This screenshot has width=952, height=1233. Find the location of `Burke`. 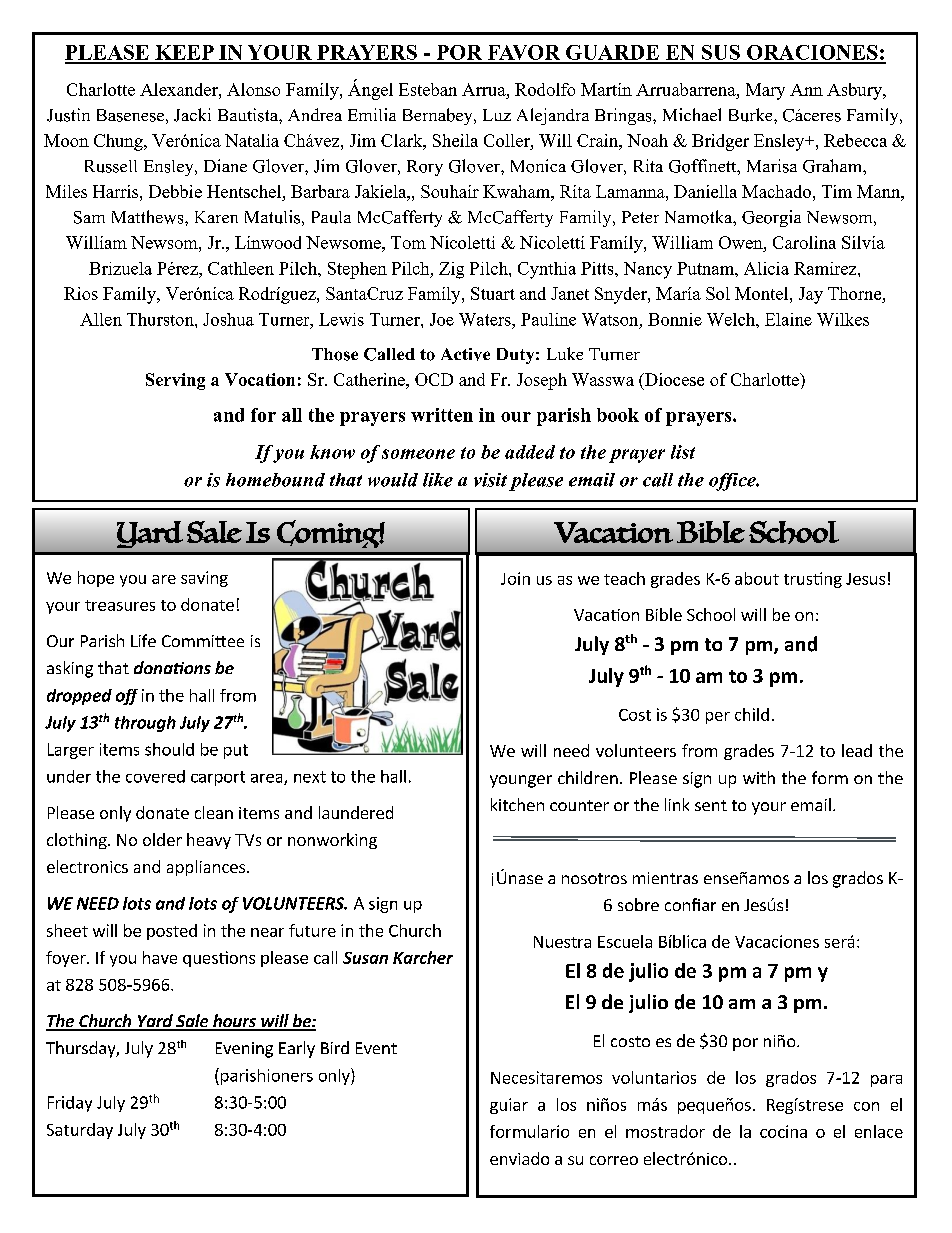

Burke is located at coordinates (752, 115).
